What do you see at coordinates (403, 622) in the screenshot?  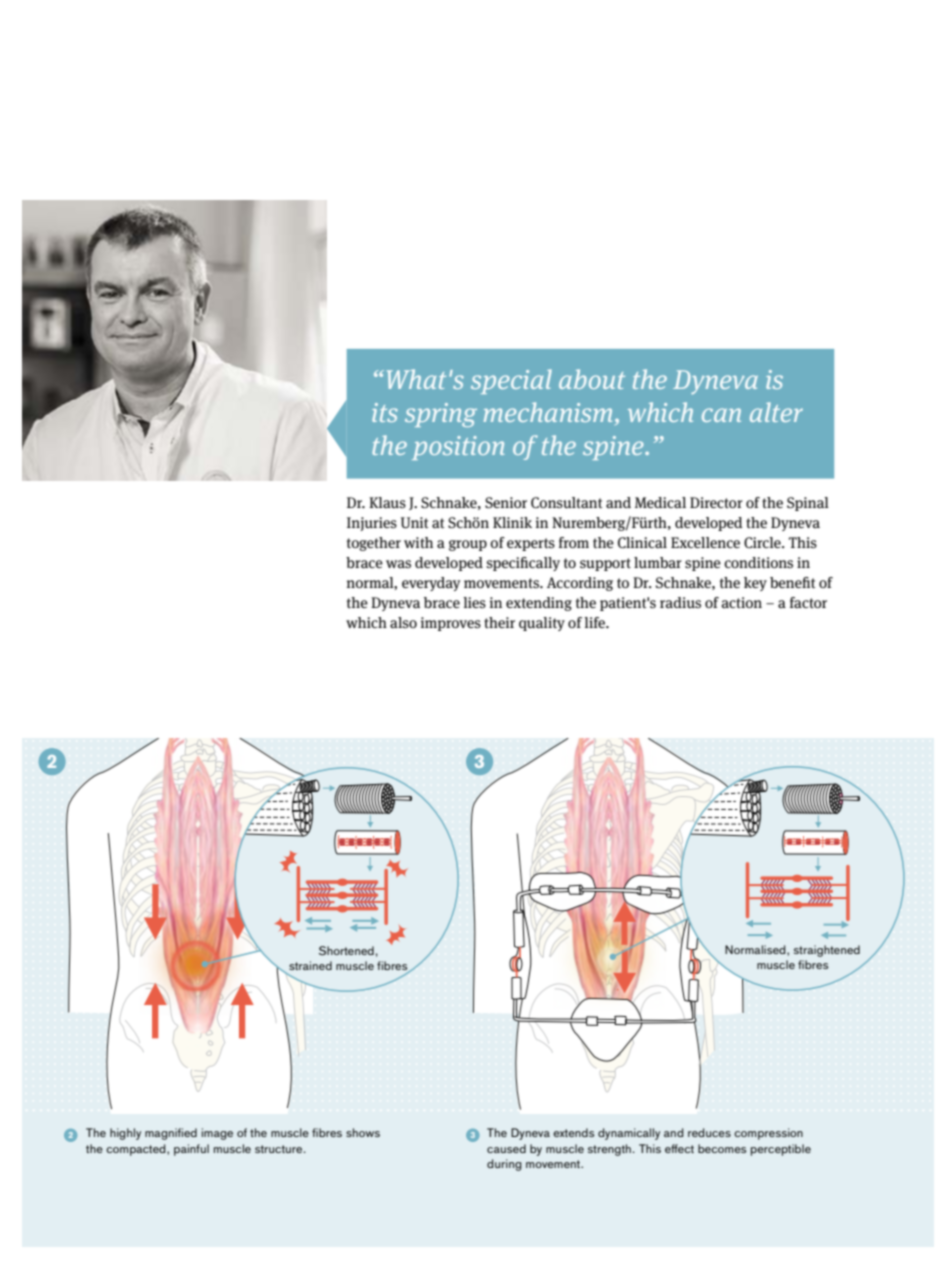 I see `also` at bounding box center [403, 622].
